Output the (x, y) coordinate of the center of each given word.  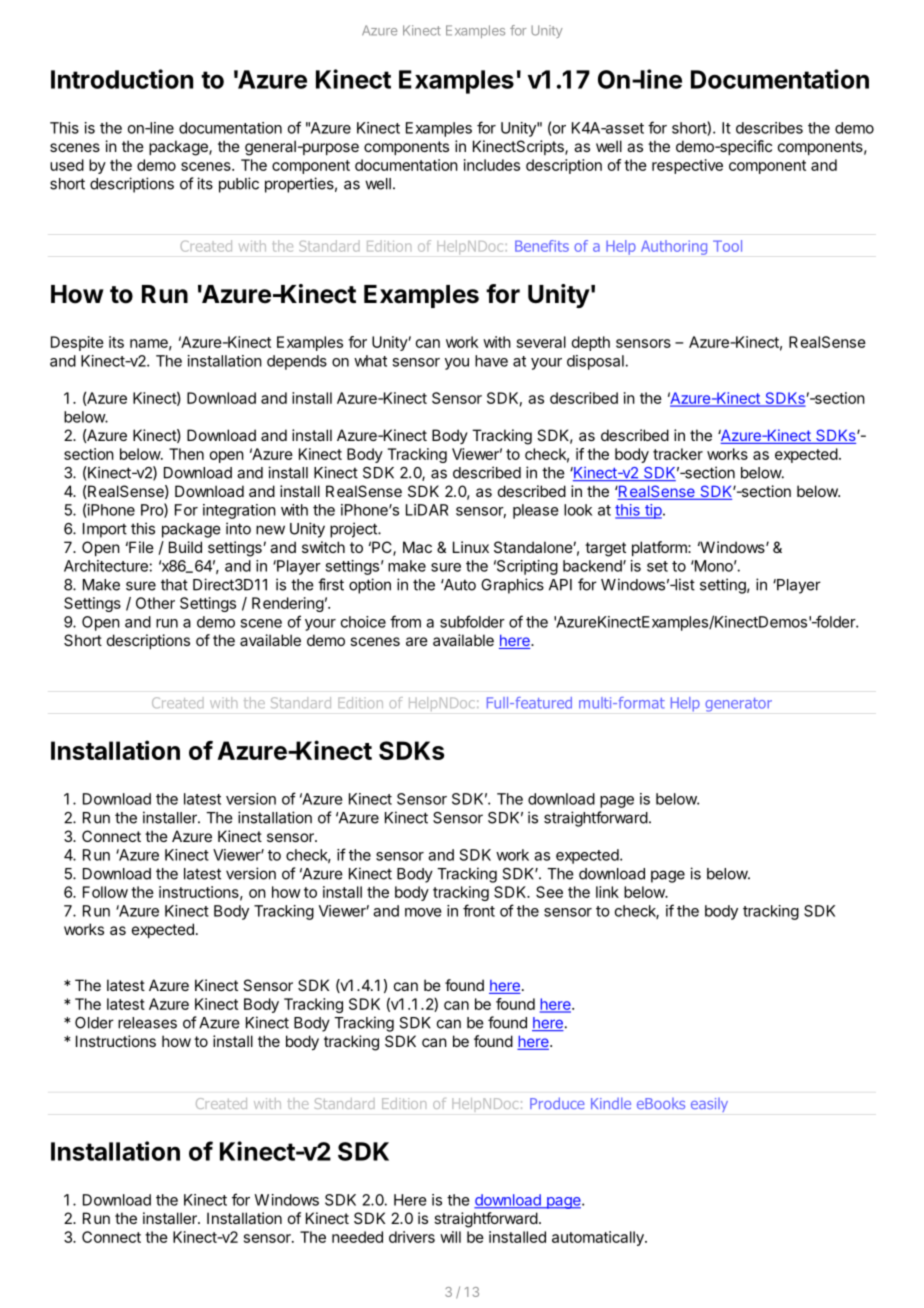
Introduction (122, 79)
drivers (412, 1237)
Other (155, 603)
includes (492, 165)
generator (738, 705)
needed (357, 1237)
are (417, 641)
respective (687, 166)
